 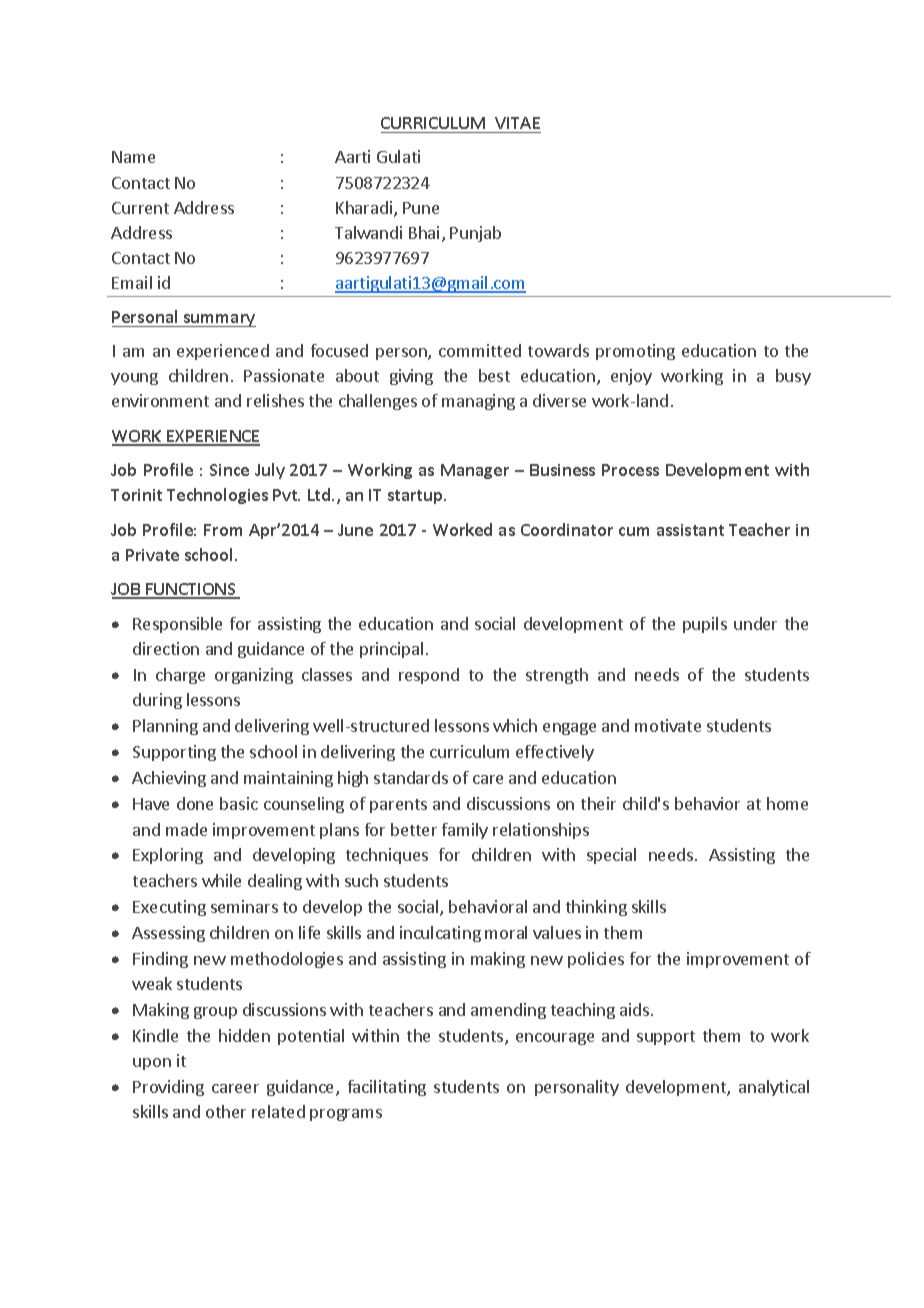 I want to click on Name, so click(x=133, y=157).
